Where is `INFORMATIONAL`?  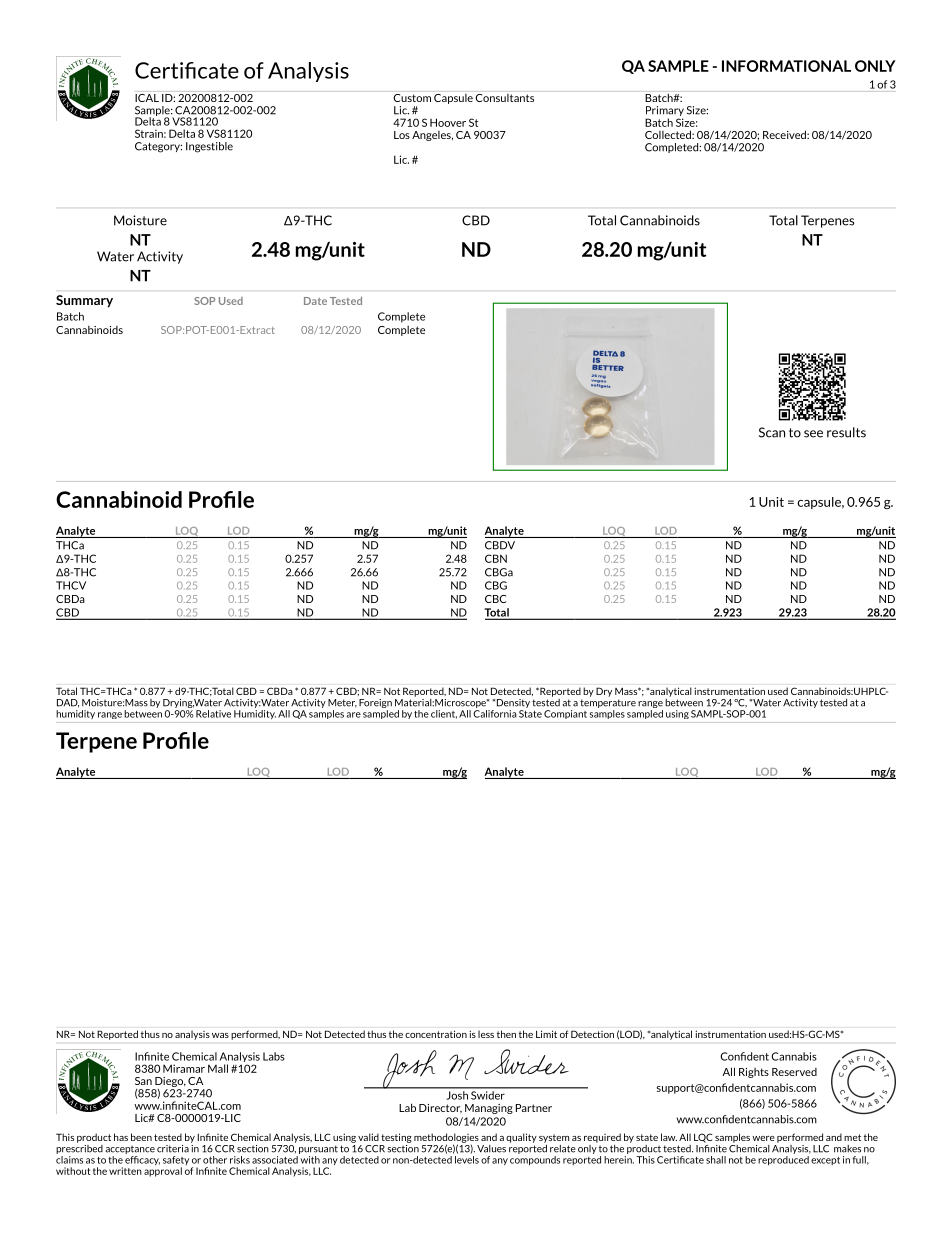
INFORMATIONAL is located at coordinates (786, 66).
